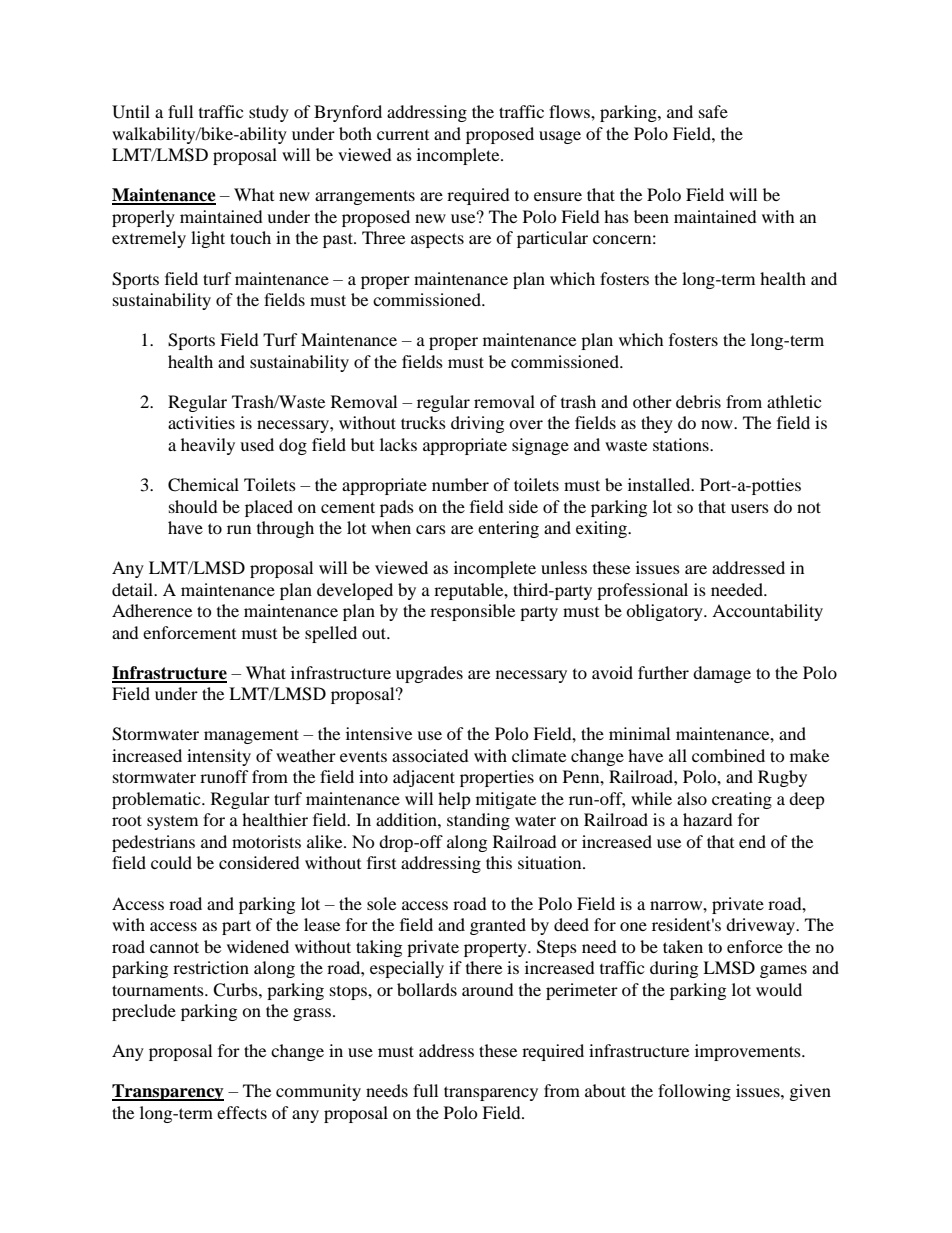  I want to click on effects, so click(242, 1112).
